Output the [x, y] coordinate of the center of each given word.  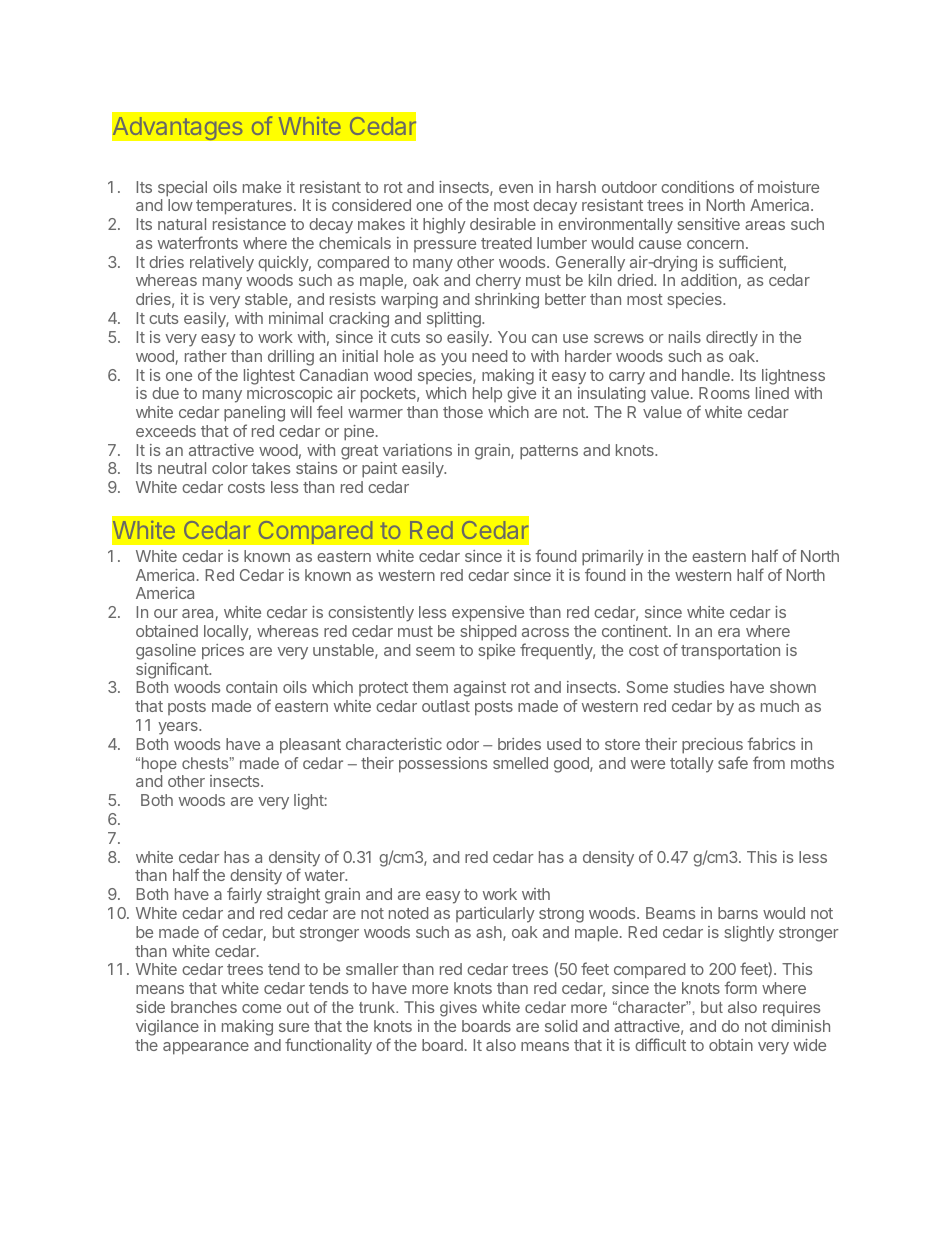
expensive [488, 614]
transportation [730, 652]
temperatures [244, 207]
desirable [503, 224]
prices [223, 652]
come [261, 1008]
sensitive [708, 224]
